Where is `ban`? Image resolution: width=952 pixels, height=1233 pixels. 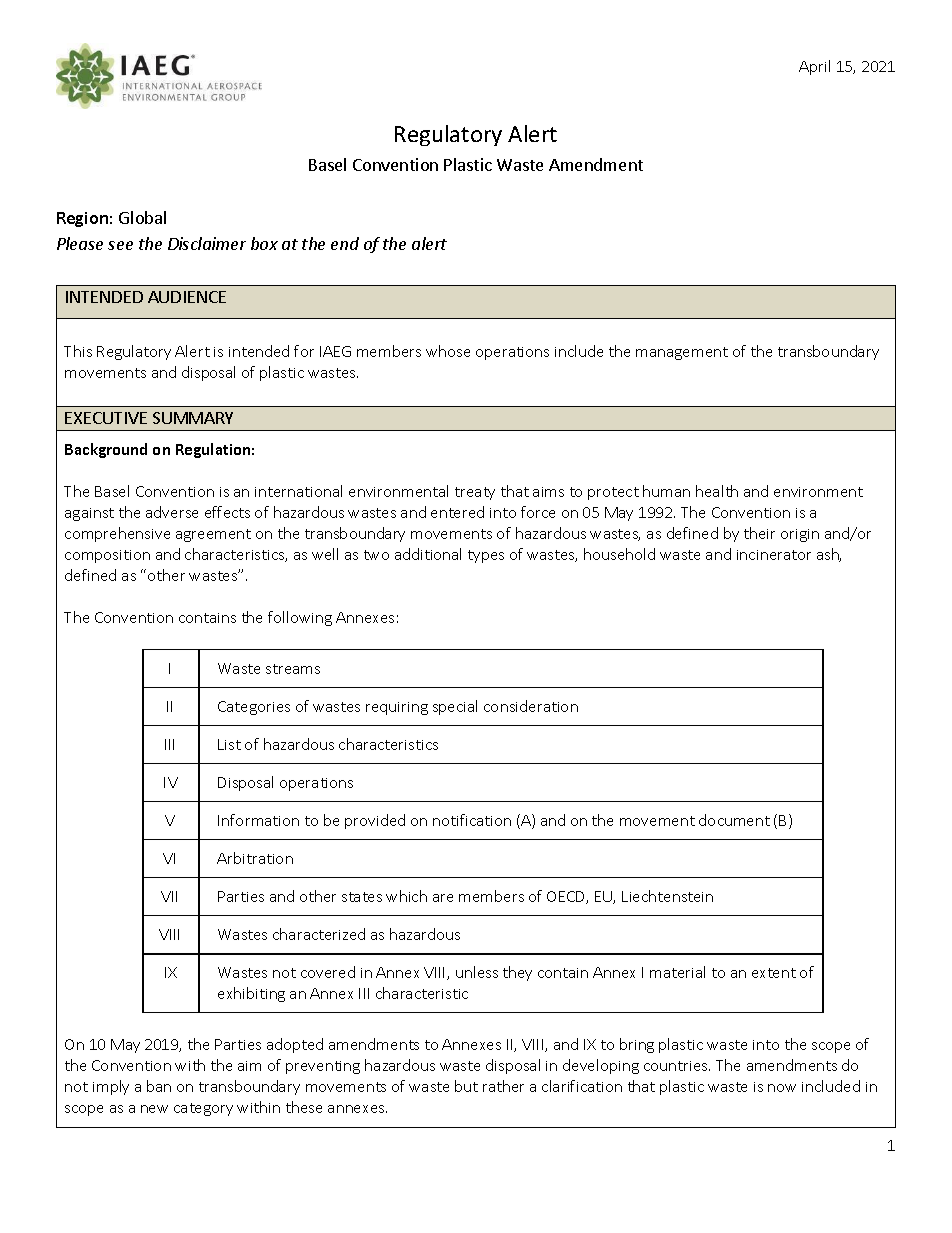
ban is located at coordinates (159, 1086).
